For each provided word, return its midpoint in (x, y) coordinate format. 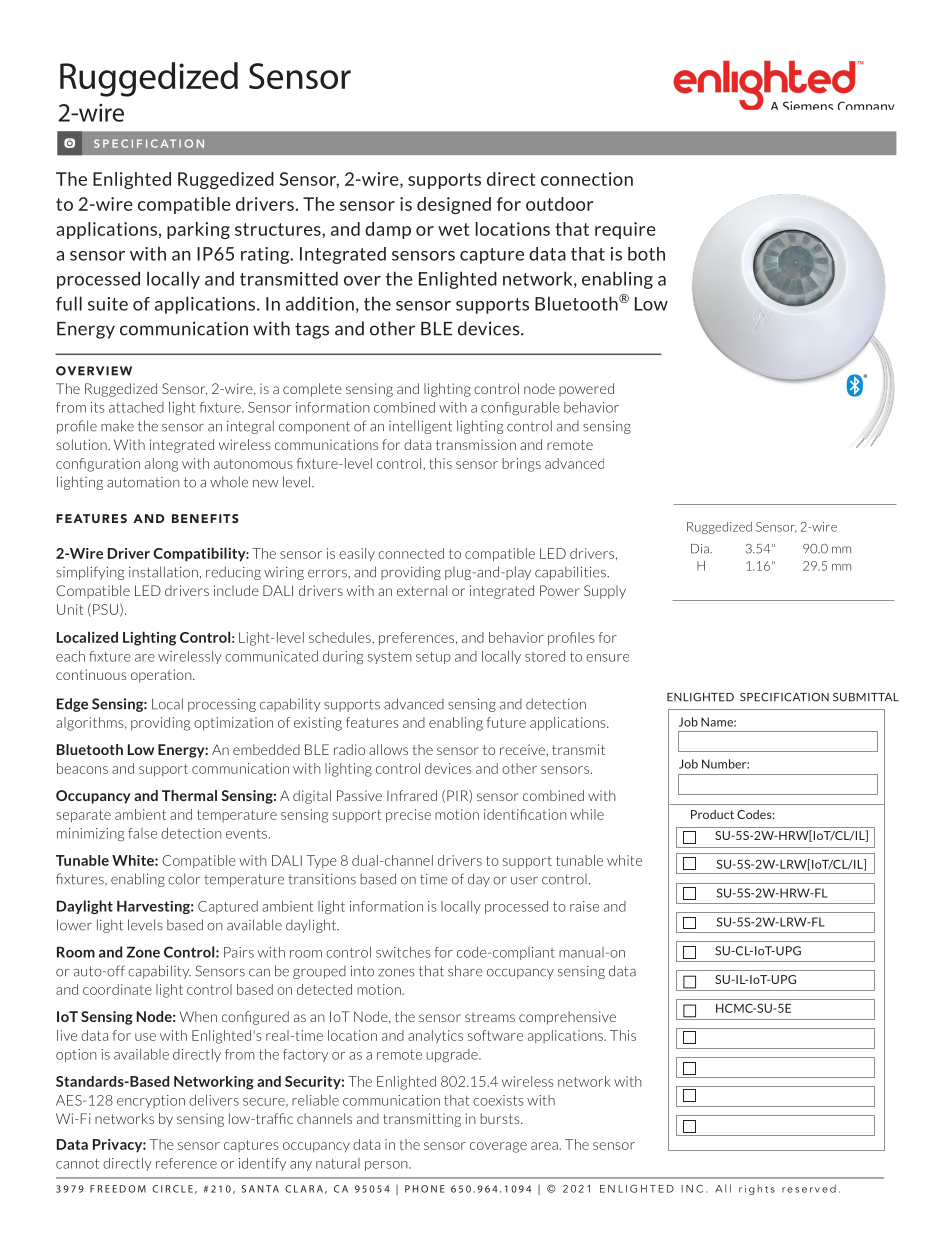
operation (162, 676)
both (646, 254)
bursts (501, 1118)
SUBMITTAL (866, 697)
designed (454, 205)
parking (198, 230)
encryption (151, 1101)
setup (433, 658)
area (545, 1146)
